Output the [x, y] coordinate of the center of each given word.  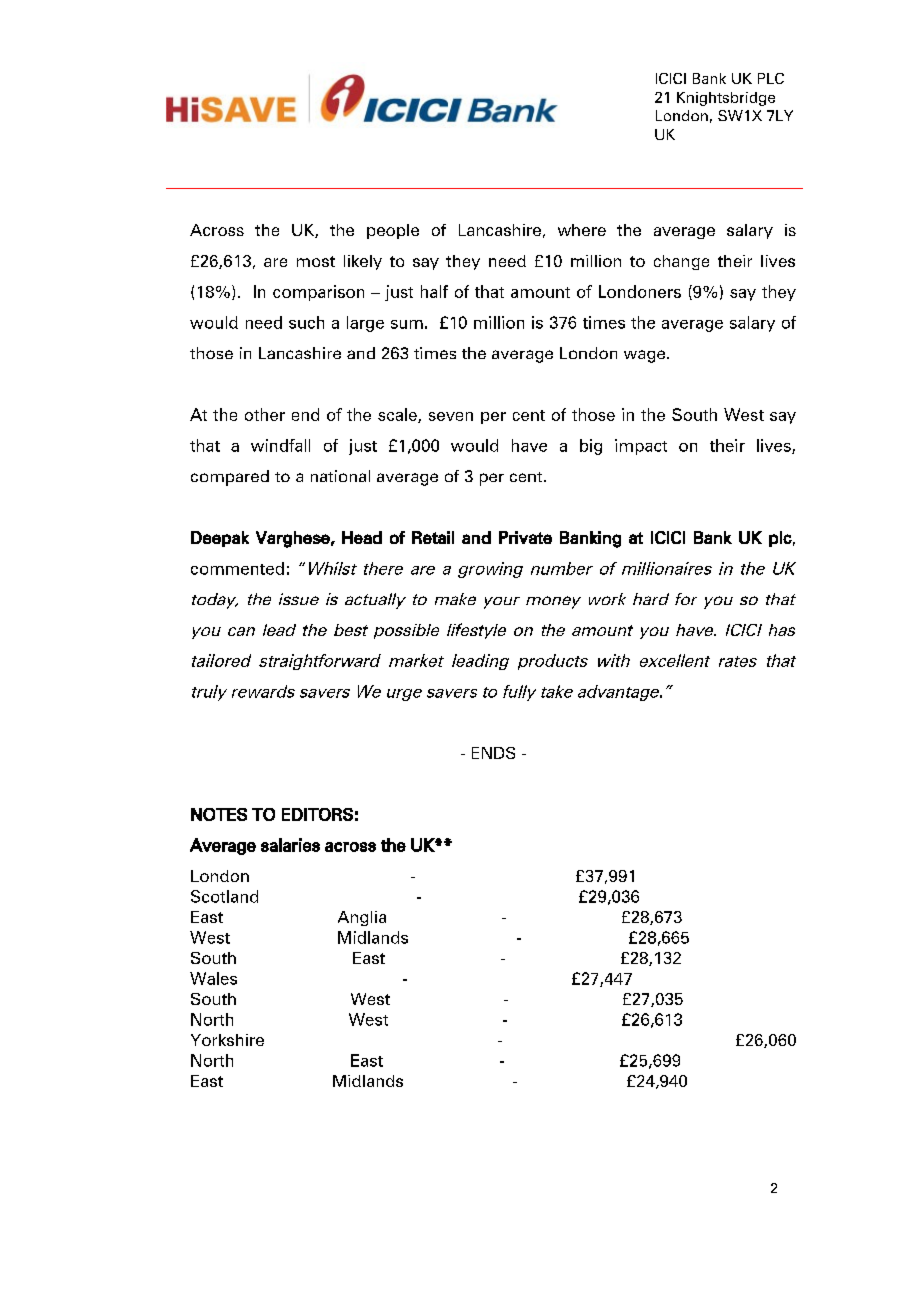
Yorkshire [227, 1040]
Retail [433, 537]
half [434, 291]
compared [230, 478]
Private [525, 537]
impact [641, 447]
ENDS [493, 753]
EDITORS [317, 814]
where [582, 230]
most [316, 261]
